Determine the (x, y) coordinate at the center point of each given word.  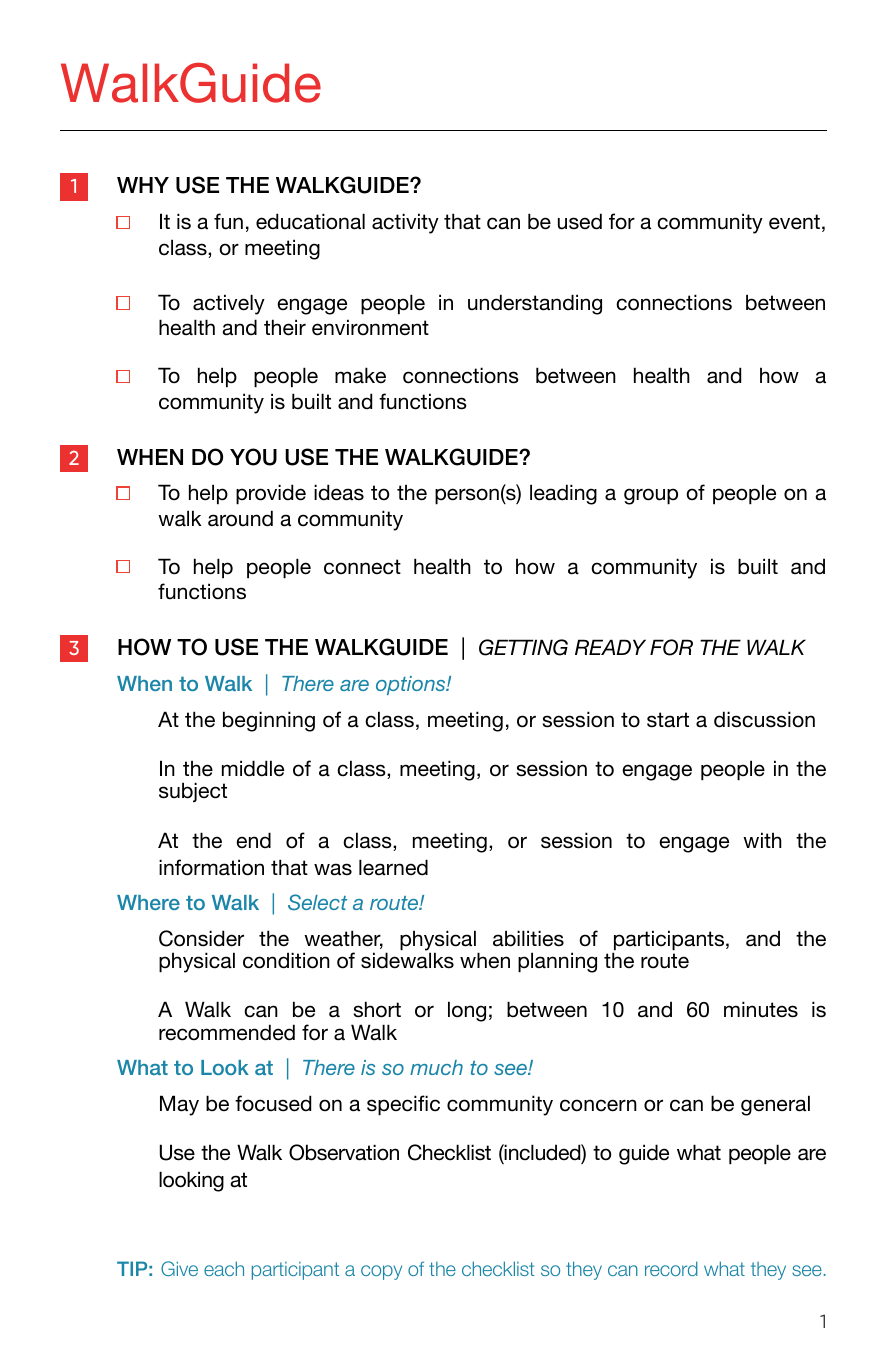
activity (405, 223)
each (224, 1268)
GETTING (523, 647)
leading (563, 494)
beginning (269, 721)
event (794, 222)
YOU (253, 457)
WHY (143, 185)
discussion (764, 719)
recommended (227, 1032)
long (467, 1011)
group (651, 496)
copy (381, 1272)
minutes (761, 1009)
